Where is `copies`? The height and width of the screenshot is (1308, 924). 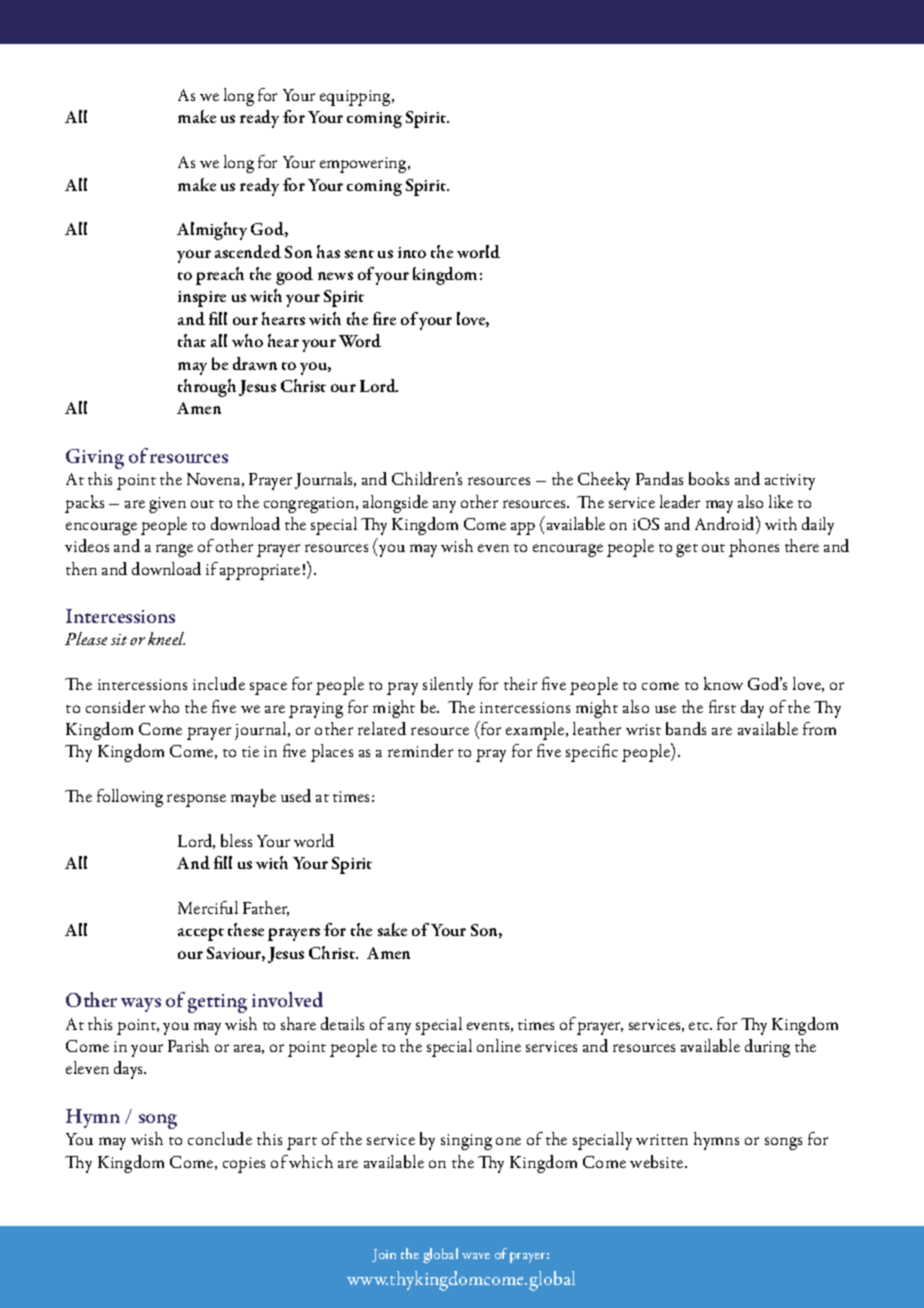 copies is located at coordinates (244, 1165).
